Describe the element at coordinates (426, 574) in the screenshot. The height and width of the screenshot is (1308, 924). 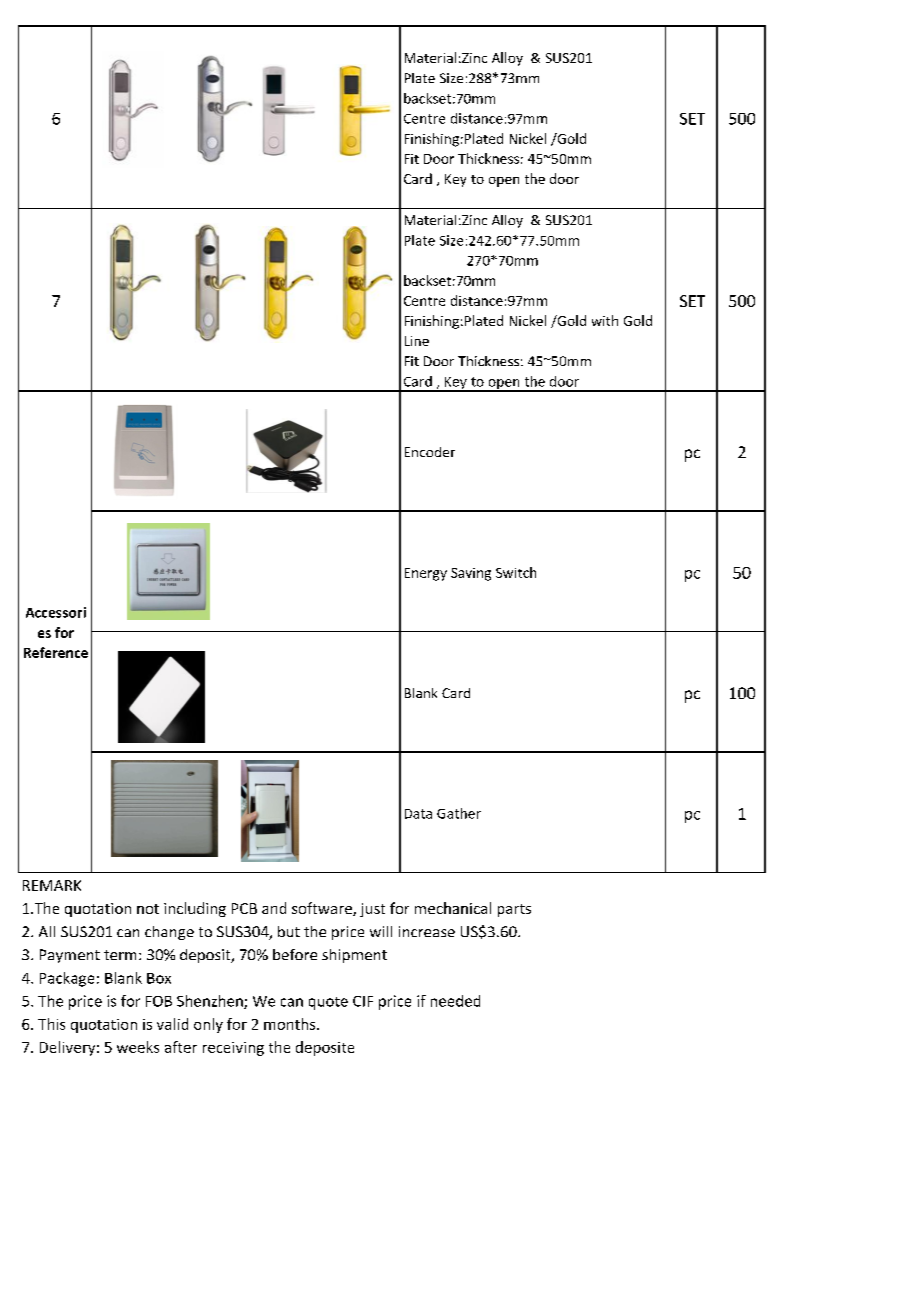
I see `Energy` at that location.
